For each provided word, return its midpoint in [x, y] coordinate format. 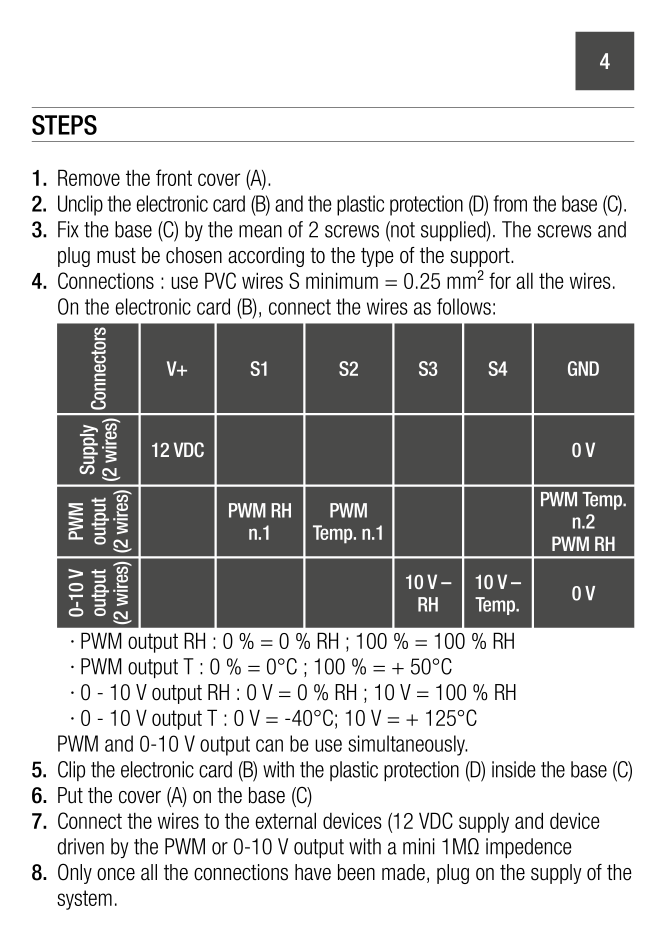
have [313, 872]
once [116, 874]
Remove [89, 177]
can [269, 745]
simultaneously [408, 745]
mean [260, 231]
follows [464, 306]
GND [583, 368]
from [510, 203]
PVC [220, 280]
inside [514, 769]
